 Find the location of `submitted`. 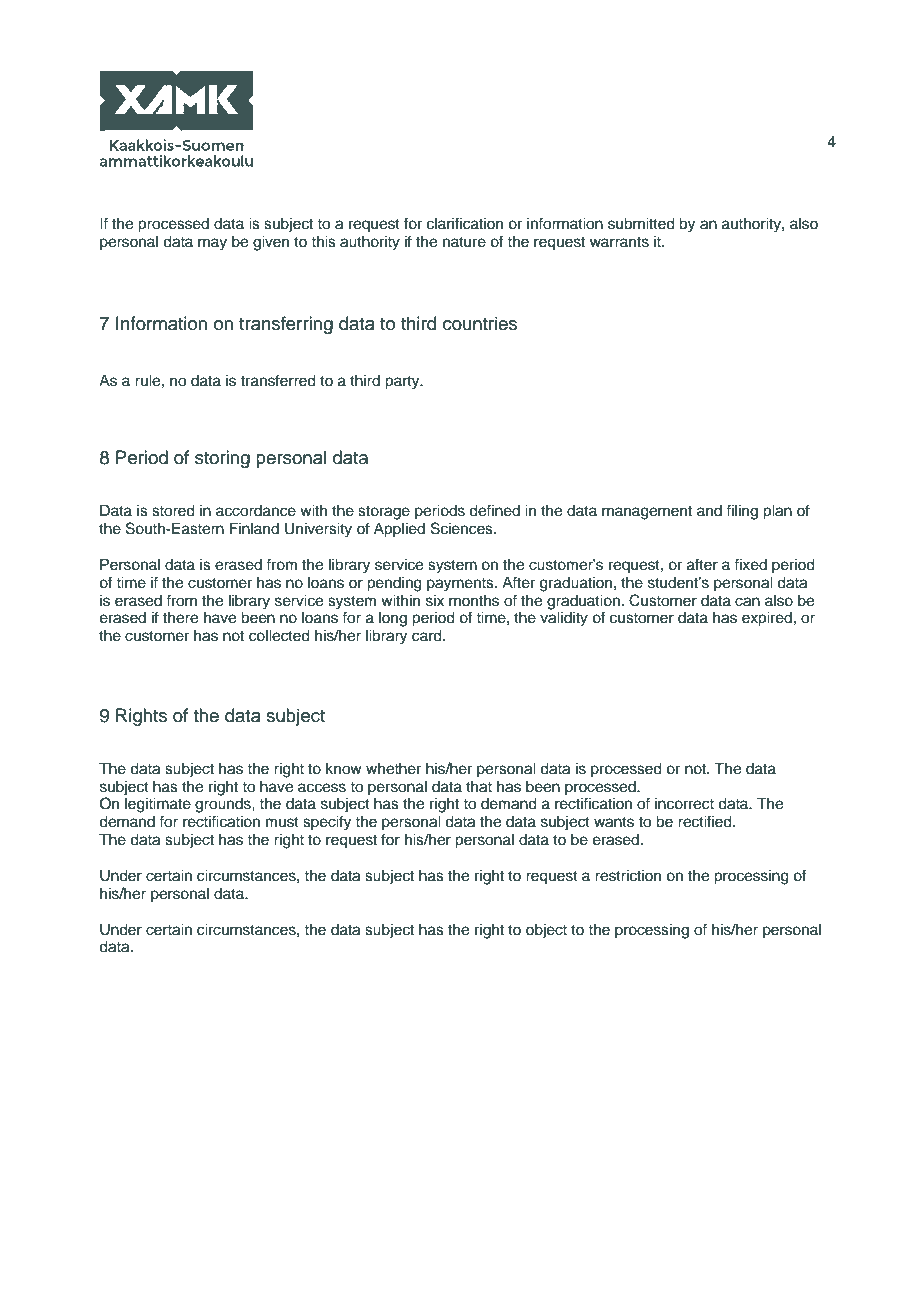

submitted is located at coordinates (641, 224).
